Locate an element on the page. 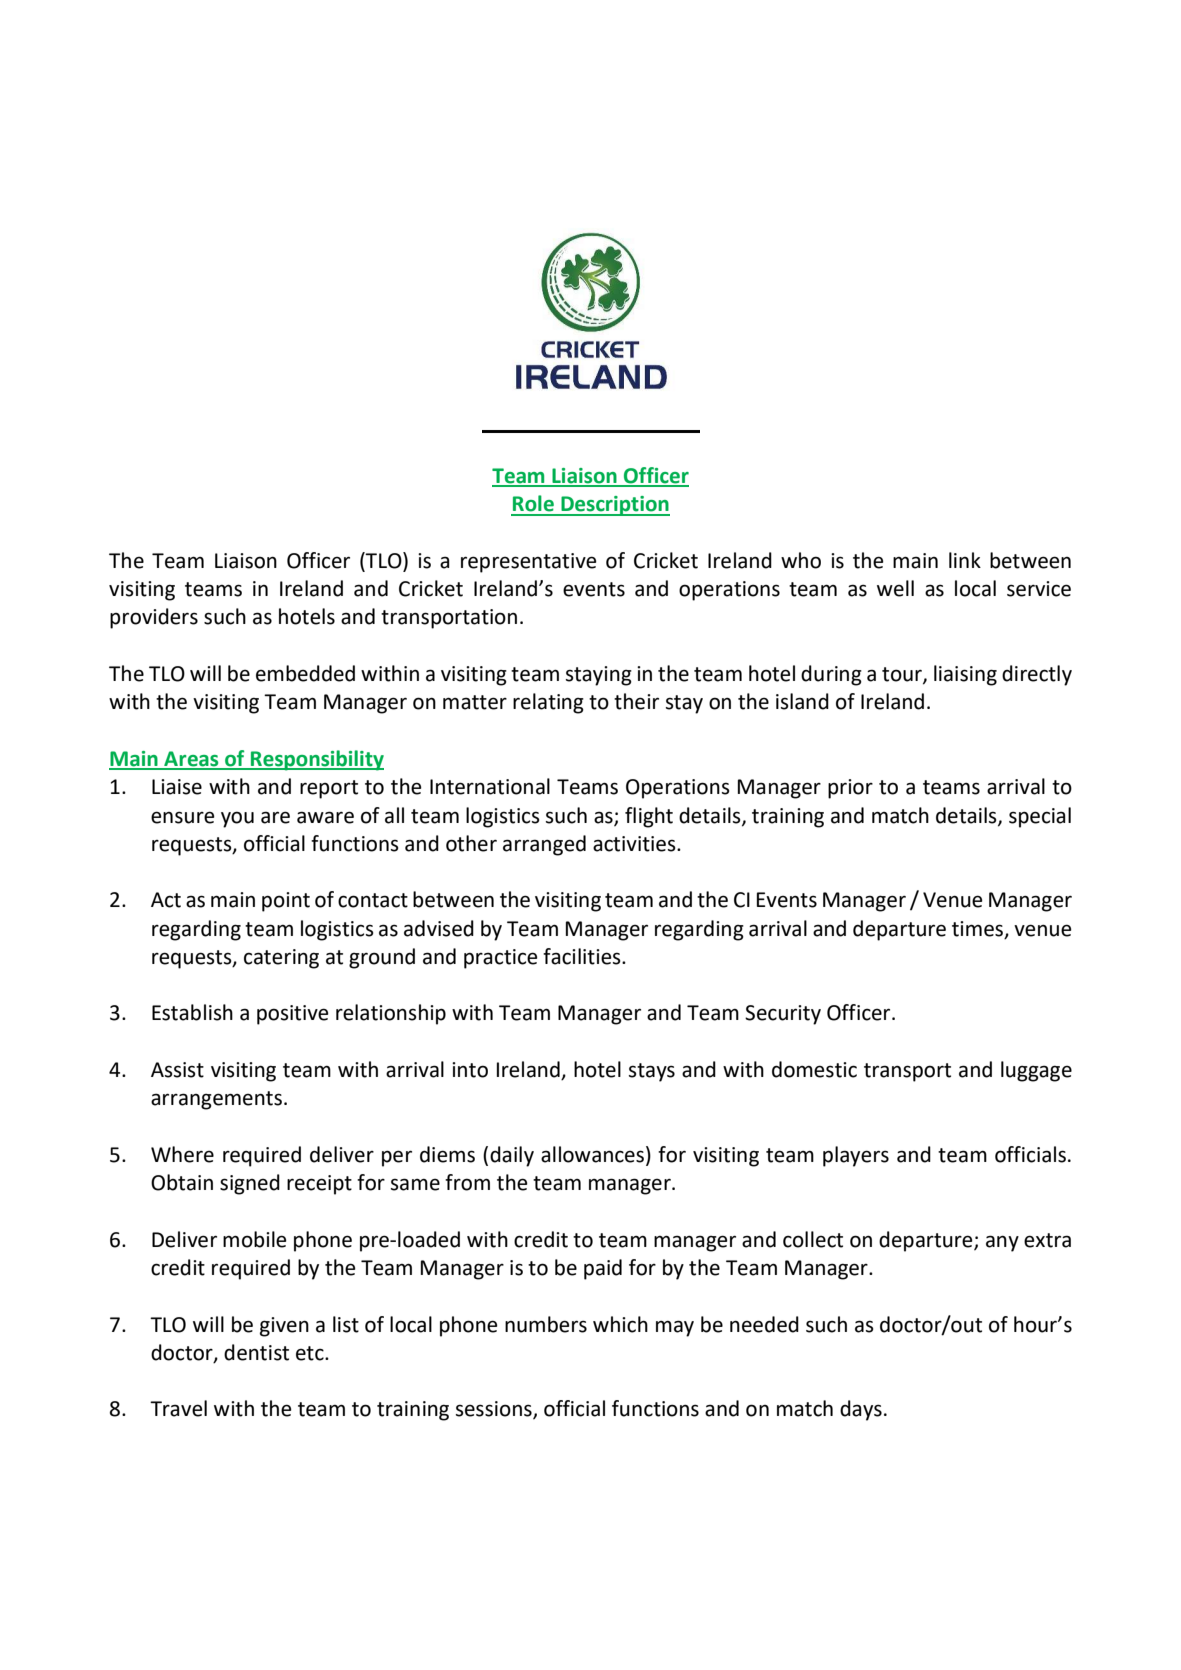 The height and width of the document is (1670, 1181). providers is located at coordinates (154, 618).
